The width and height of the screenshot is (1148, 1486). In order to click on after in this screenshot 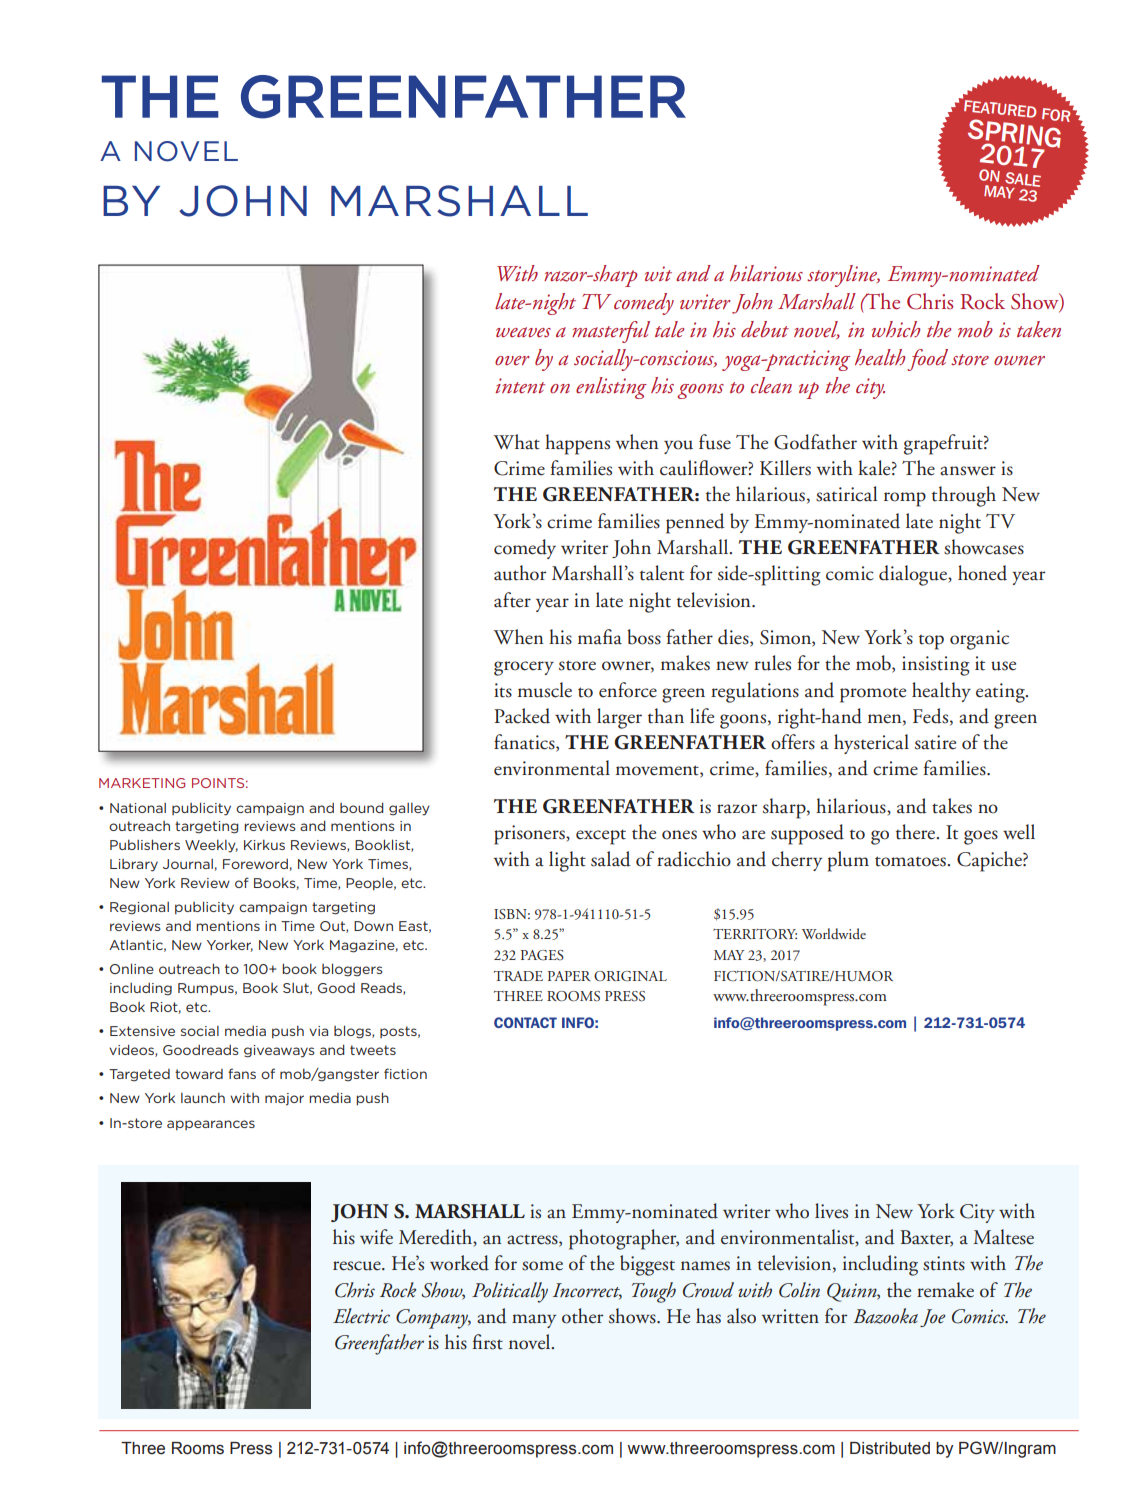, I will do `click(512, 600)`.
